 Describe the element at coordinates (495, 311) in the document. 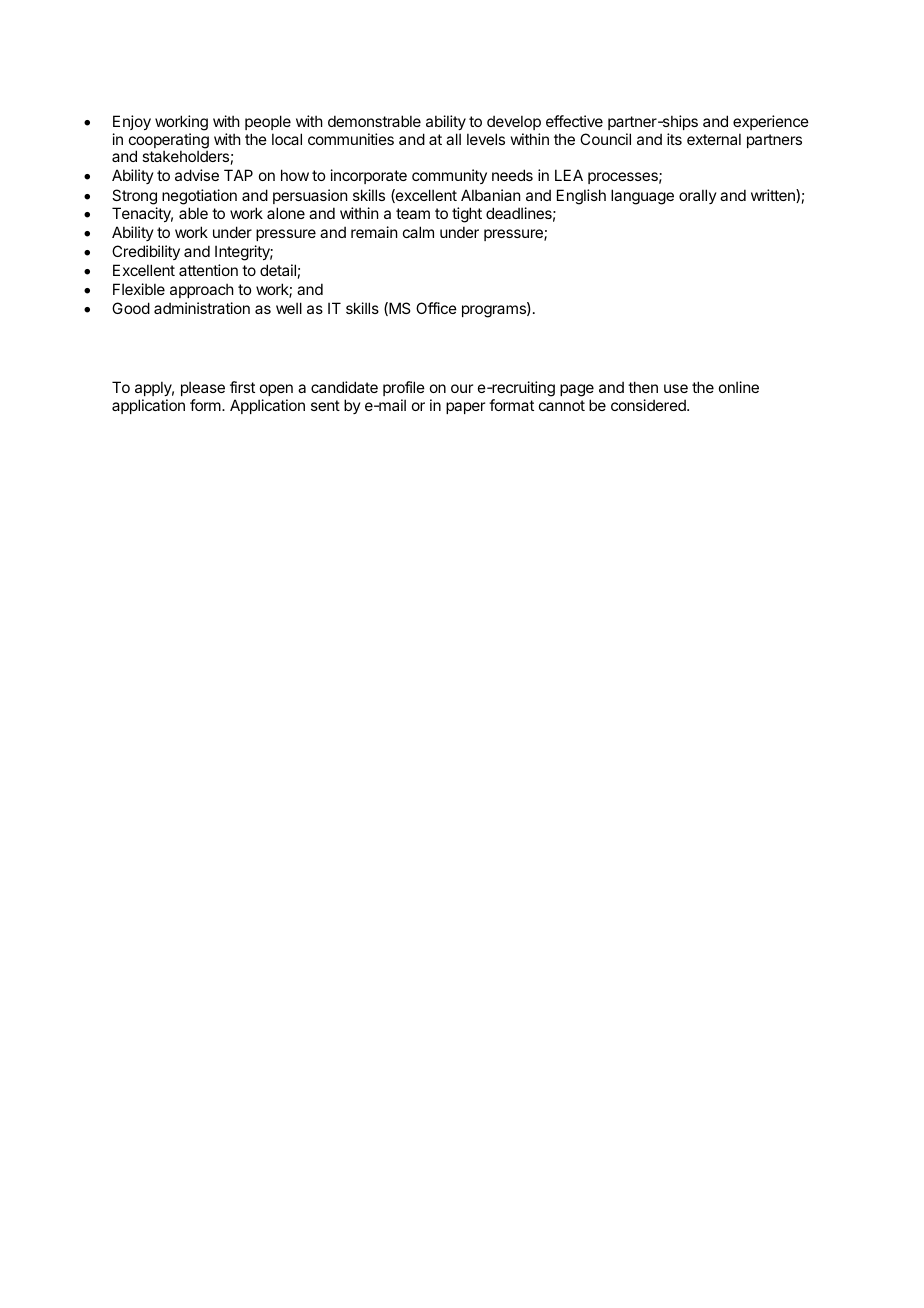

I see `programs` at that location.
